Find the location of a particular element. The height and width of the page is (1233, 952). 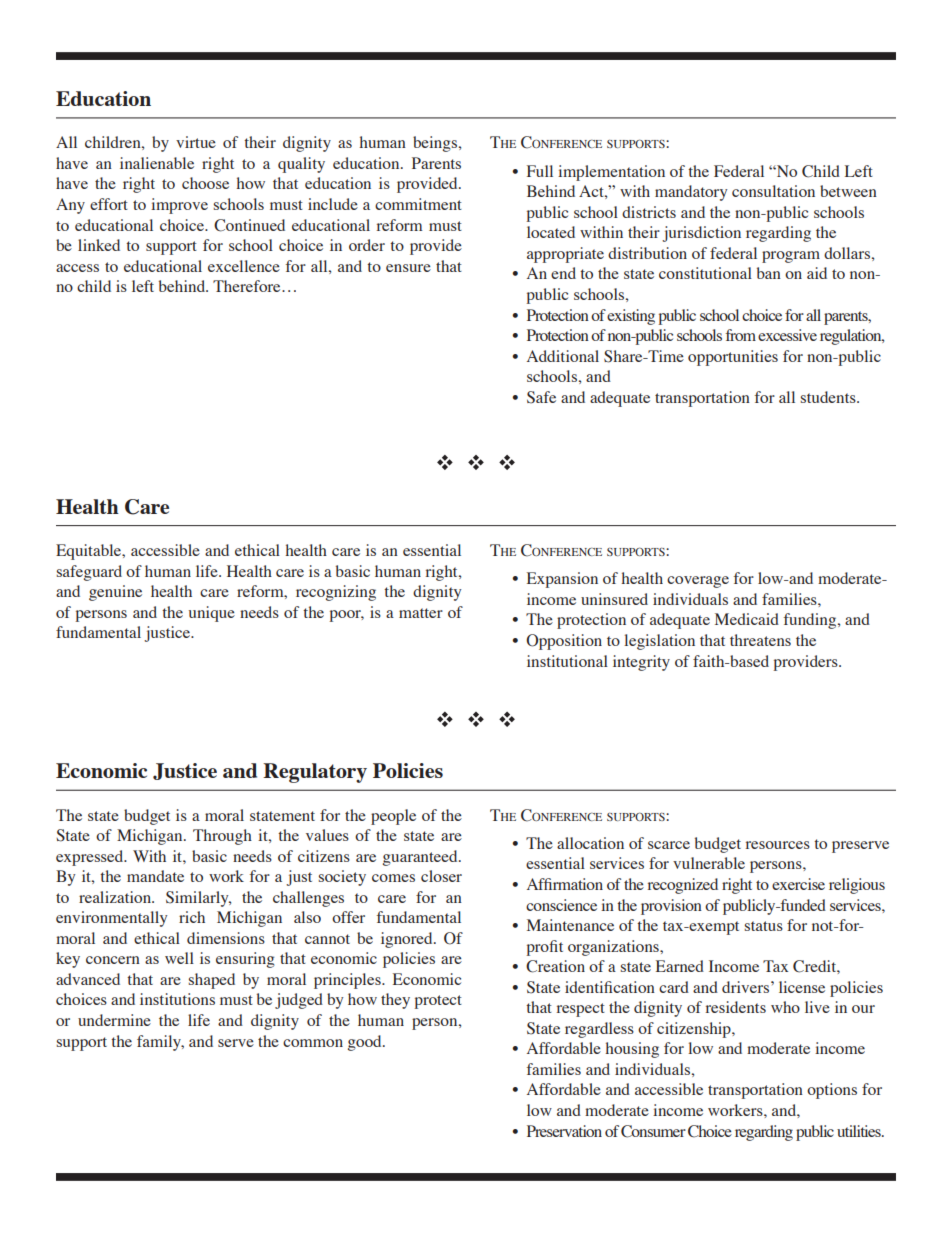

unique is located at coordinates (212, 614).
